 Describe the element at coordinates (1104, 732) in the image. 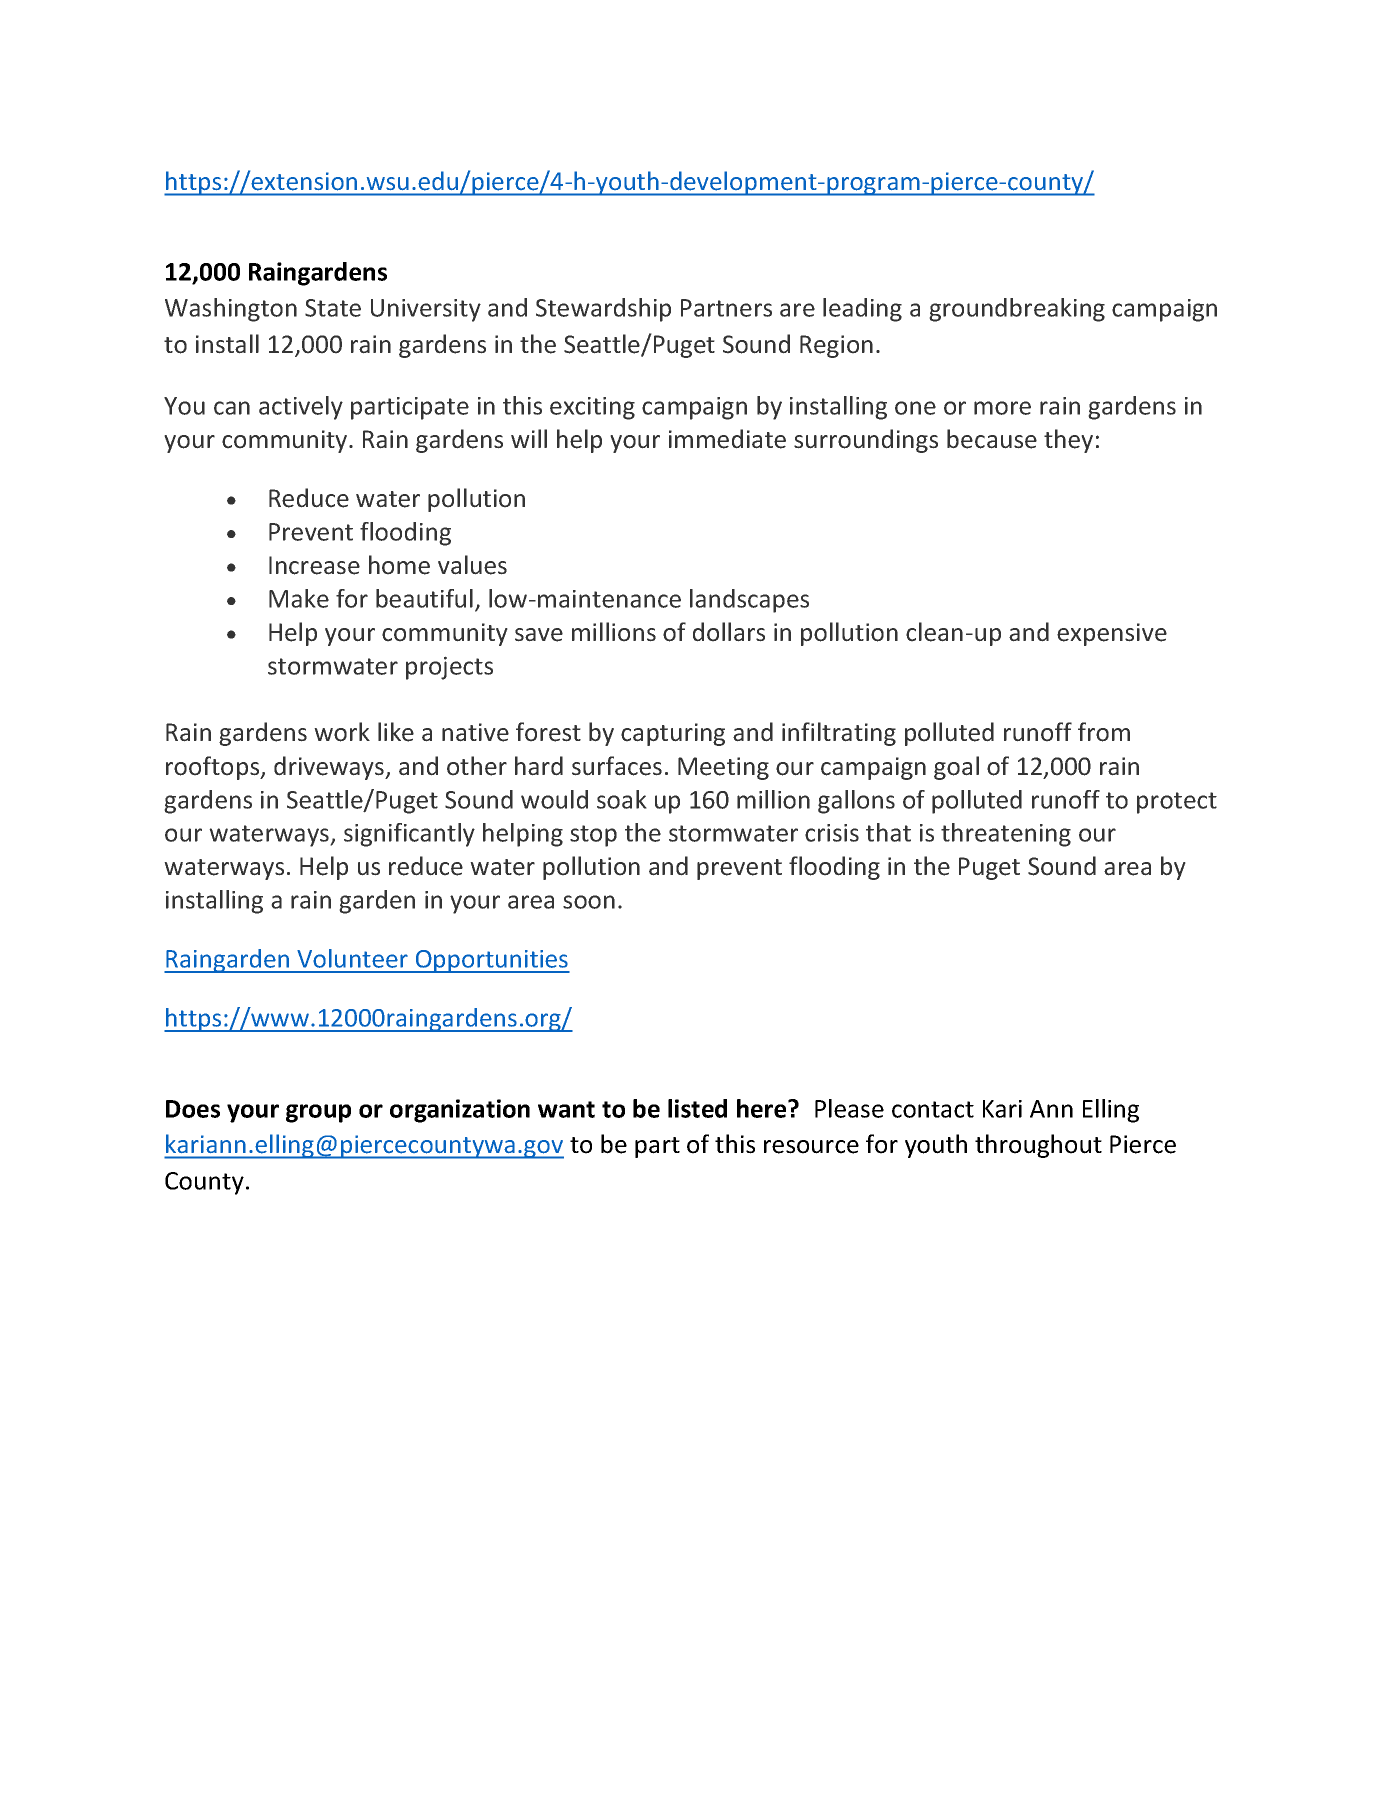

I see `from` at that location.
